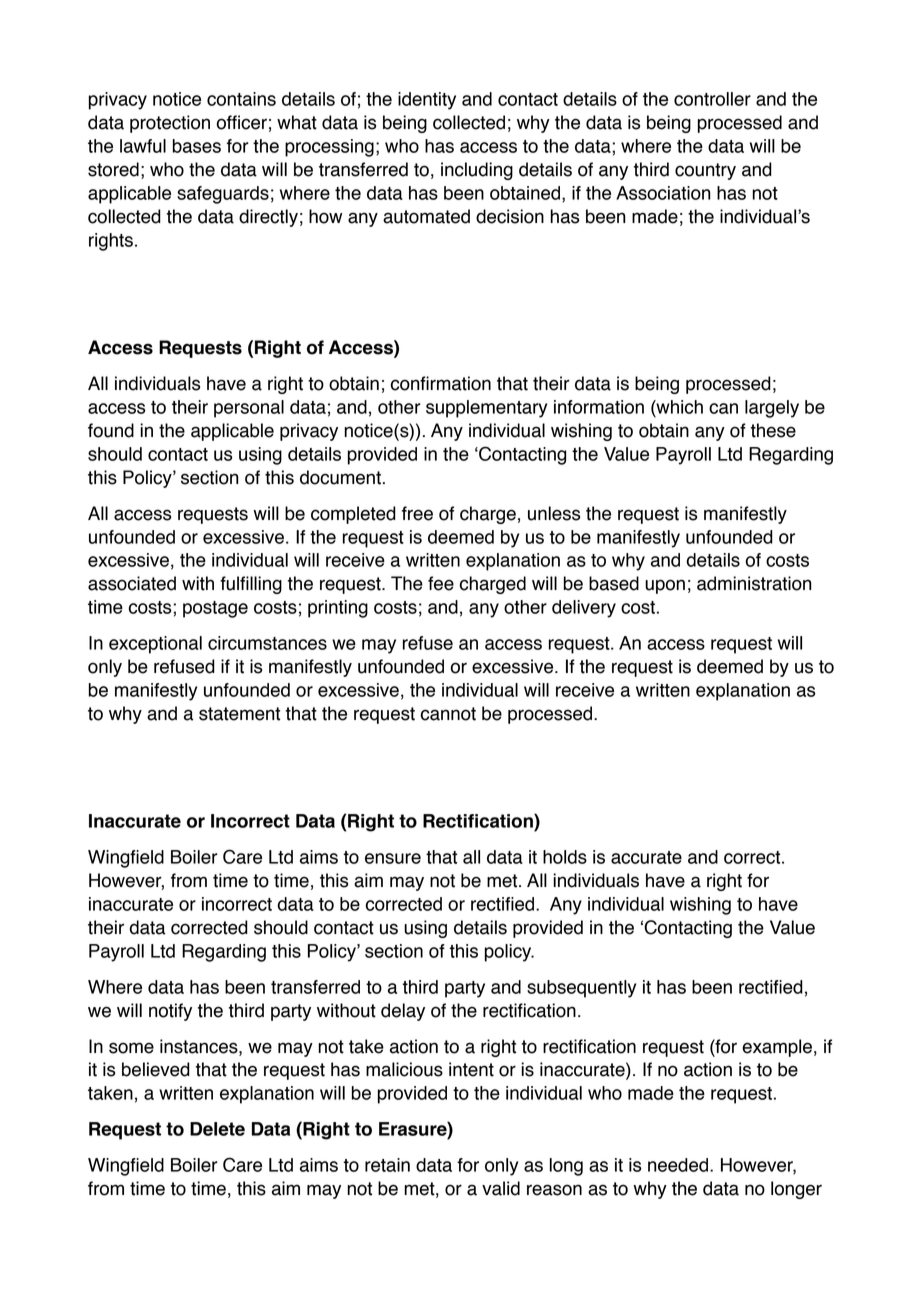 This screenshot has height=1308, width=924. Describe the element at coordinates (427, 101) in the screenshot. I see `identity` at that location.
